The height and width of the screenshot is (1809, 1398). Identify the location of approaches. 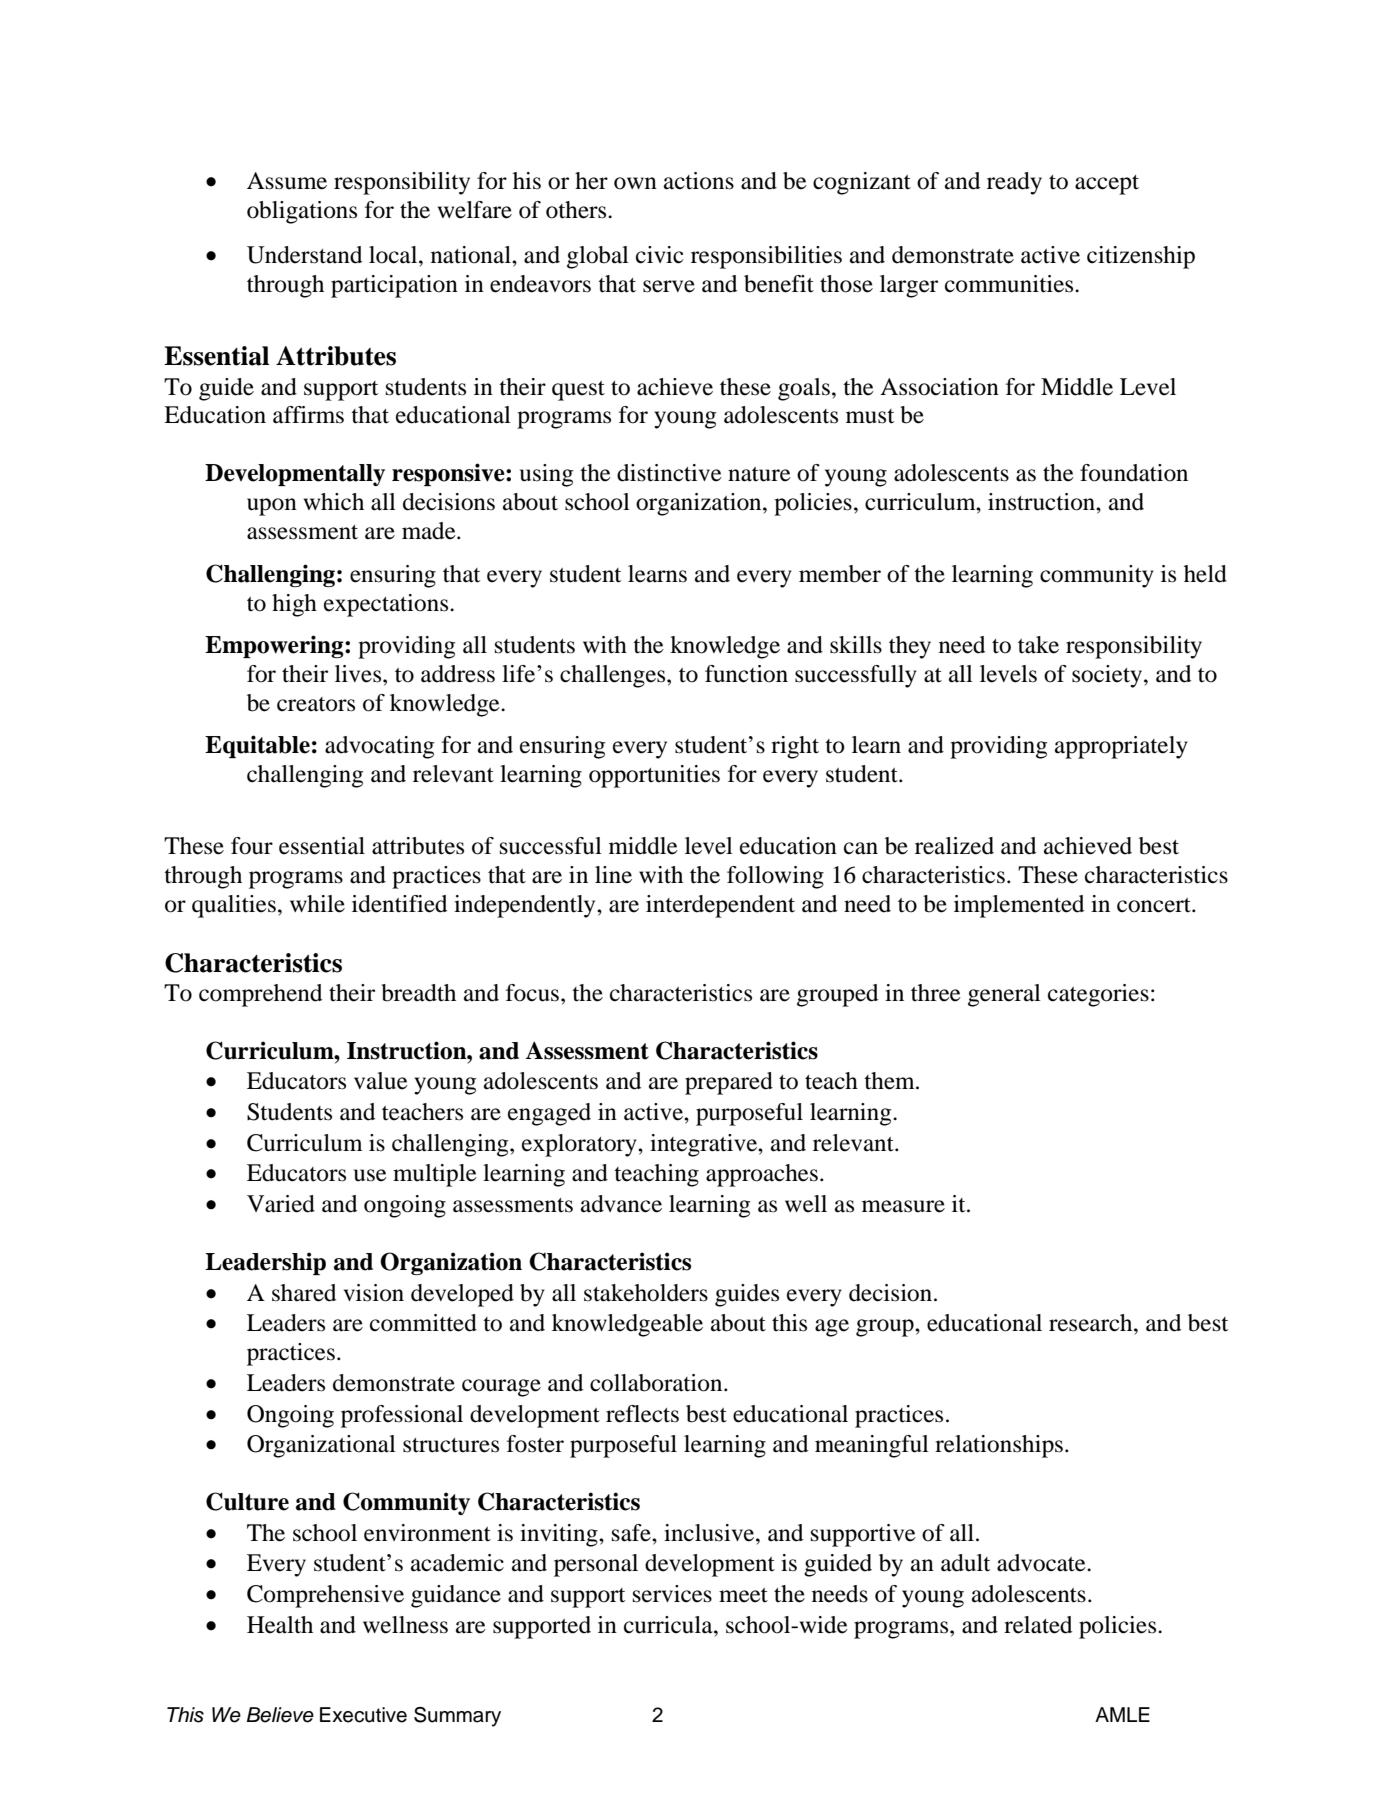
(762, 1175).
